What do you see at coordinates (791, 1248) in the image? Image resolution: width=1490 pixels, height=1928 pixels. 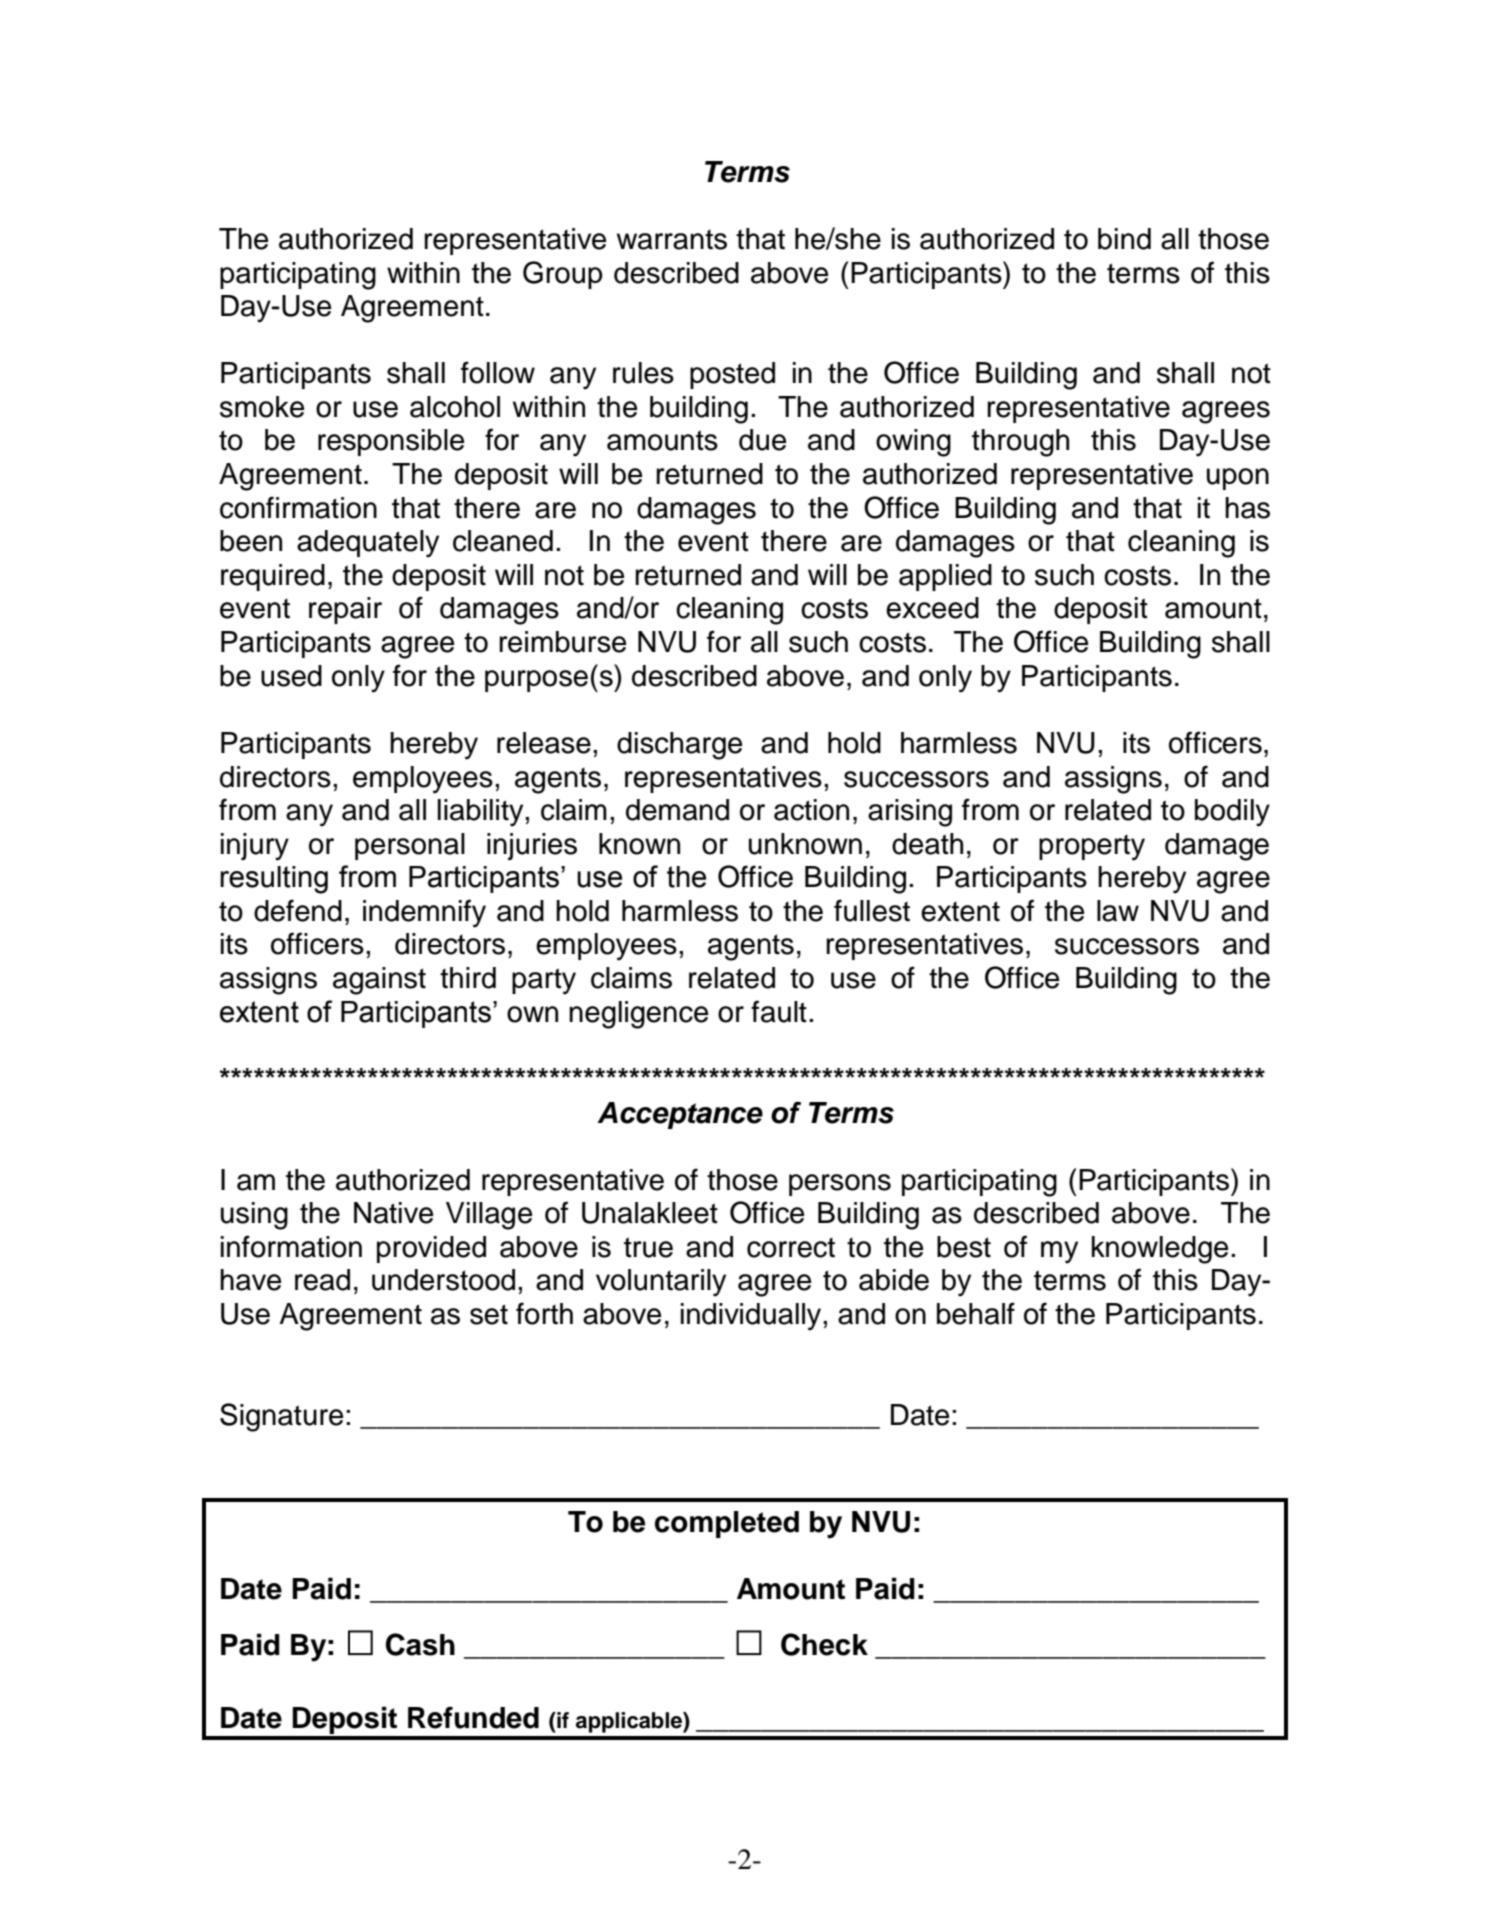 I see `correct` at bounding box center [791, 1248].
